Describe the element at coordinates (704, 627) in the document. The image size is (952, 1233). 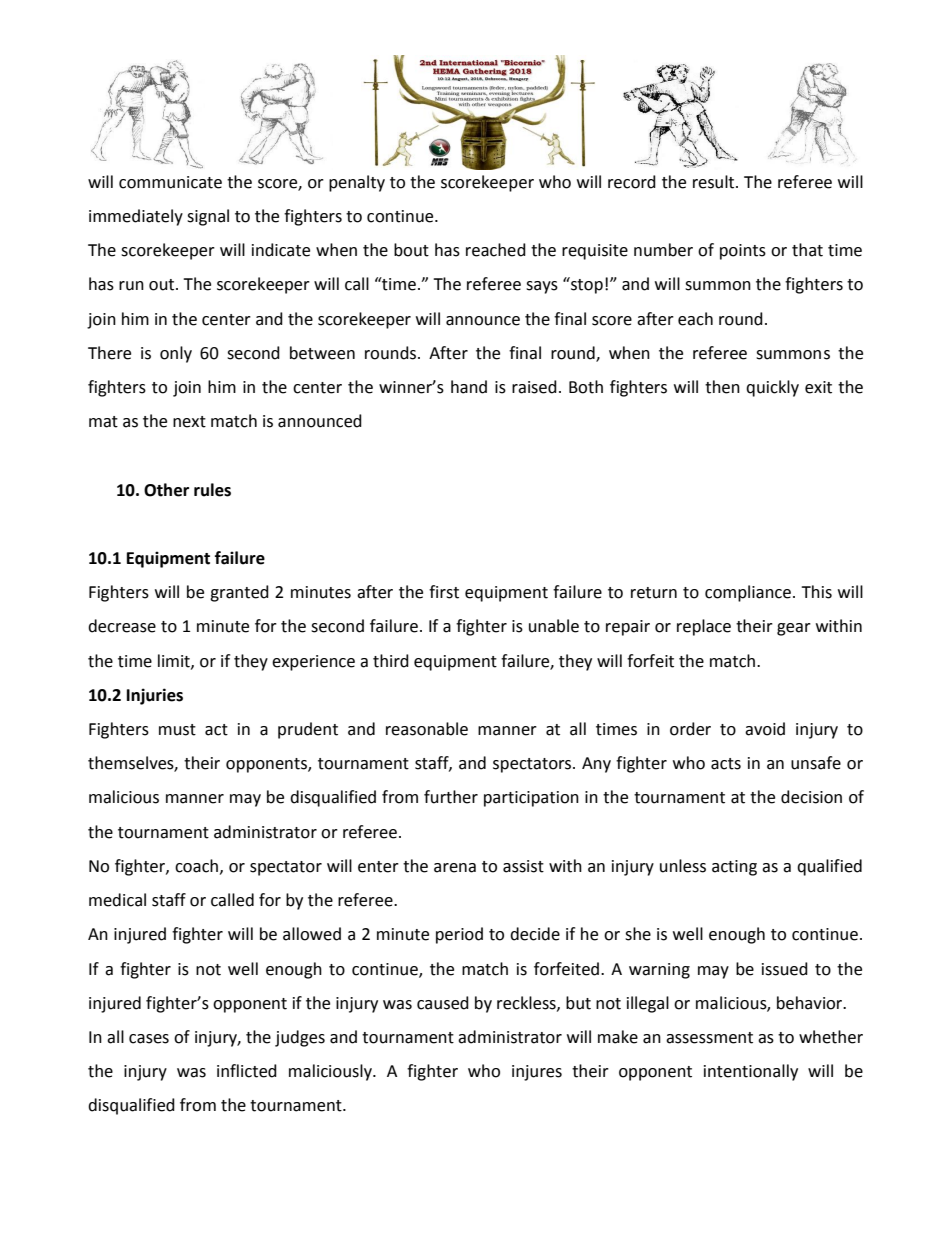
I see `replace` at that location.
